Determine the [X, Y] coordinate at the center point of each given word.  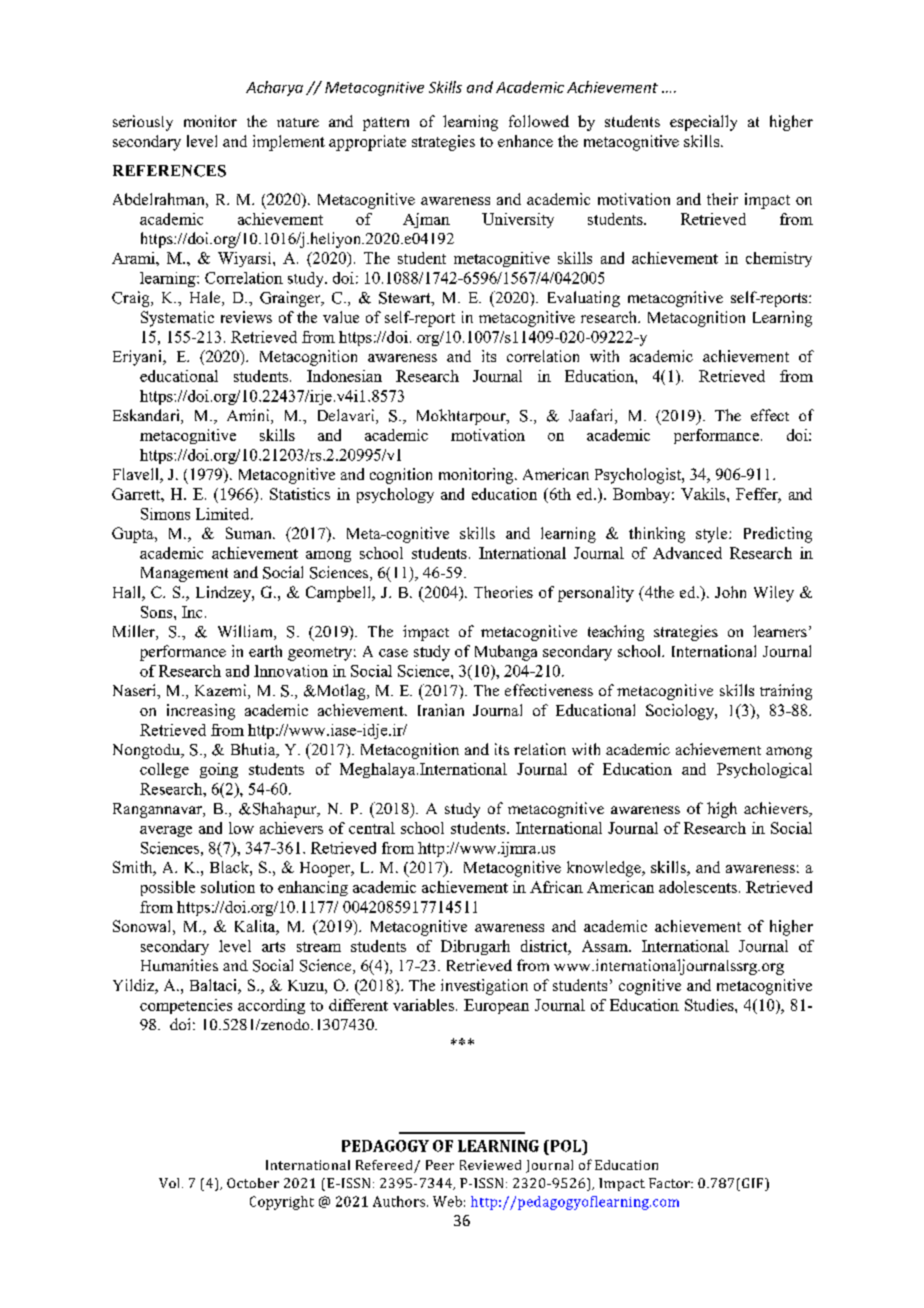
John [730, 592]
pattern [386, 124]
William [246, 632]
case [393, 653]
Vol [171, 1183]
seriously [143, 123]
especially [703, 123]
